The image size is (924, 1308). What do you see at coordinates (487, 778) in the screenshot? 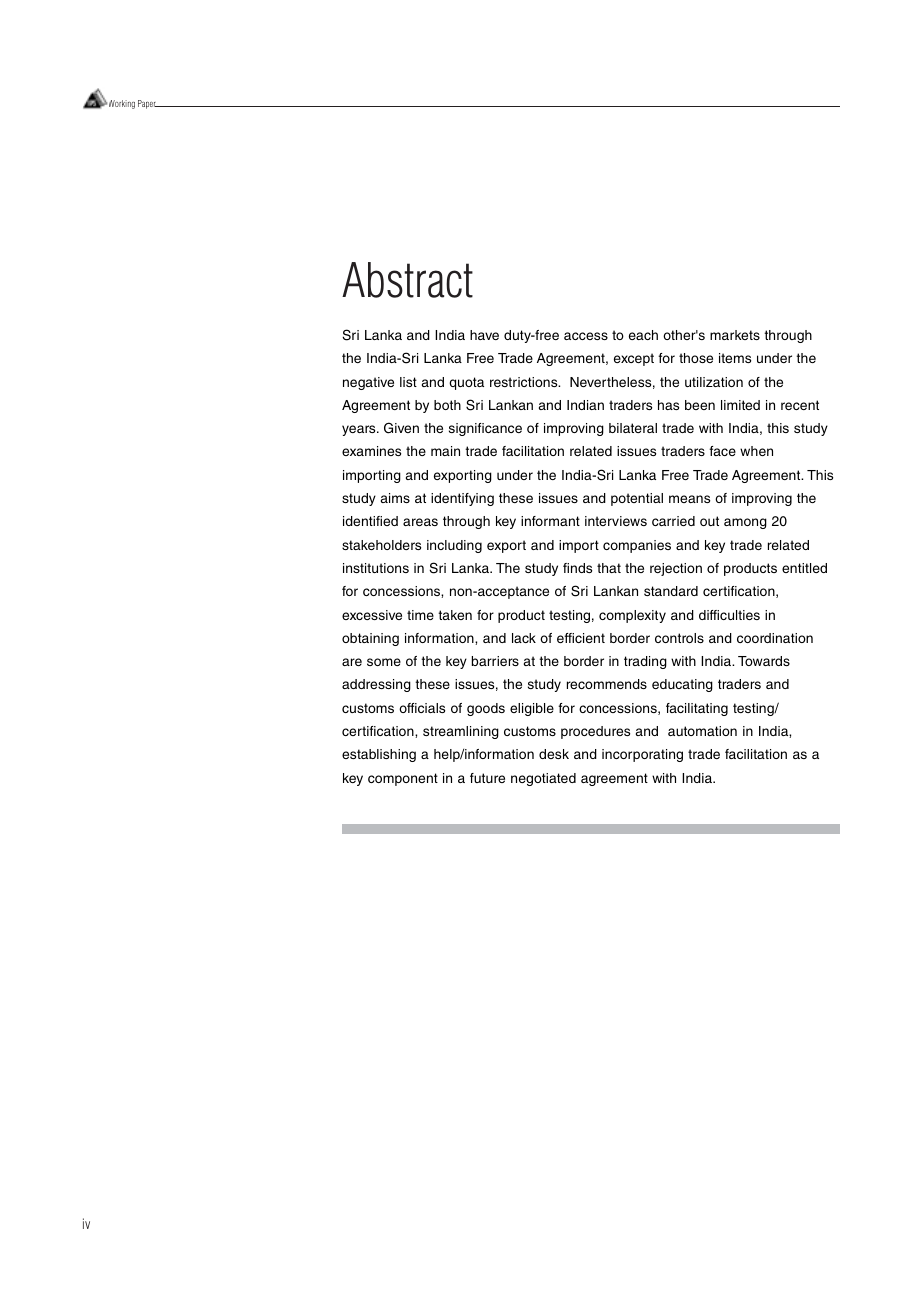
I see `future` at bounding box center [487, 778].
